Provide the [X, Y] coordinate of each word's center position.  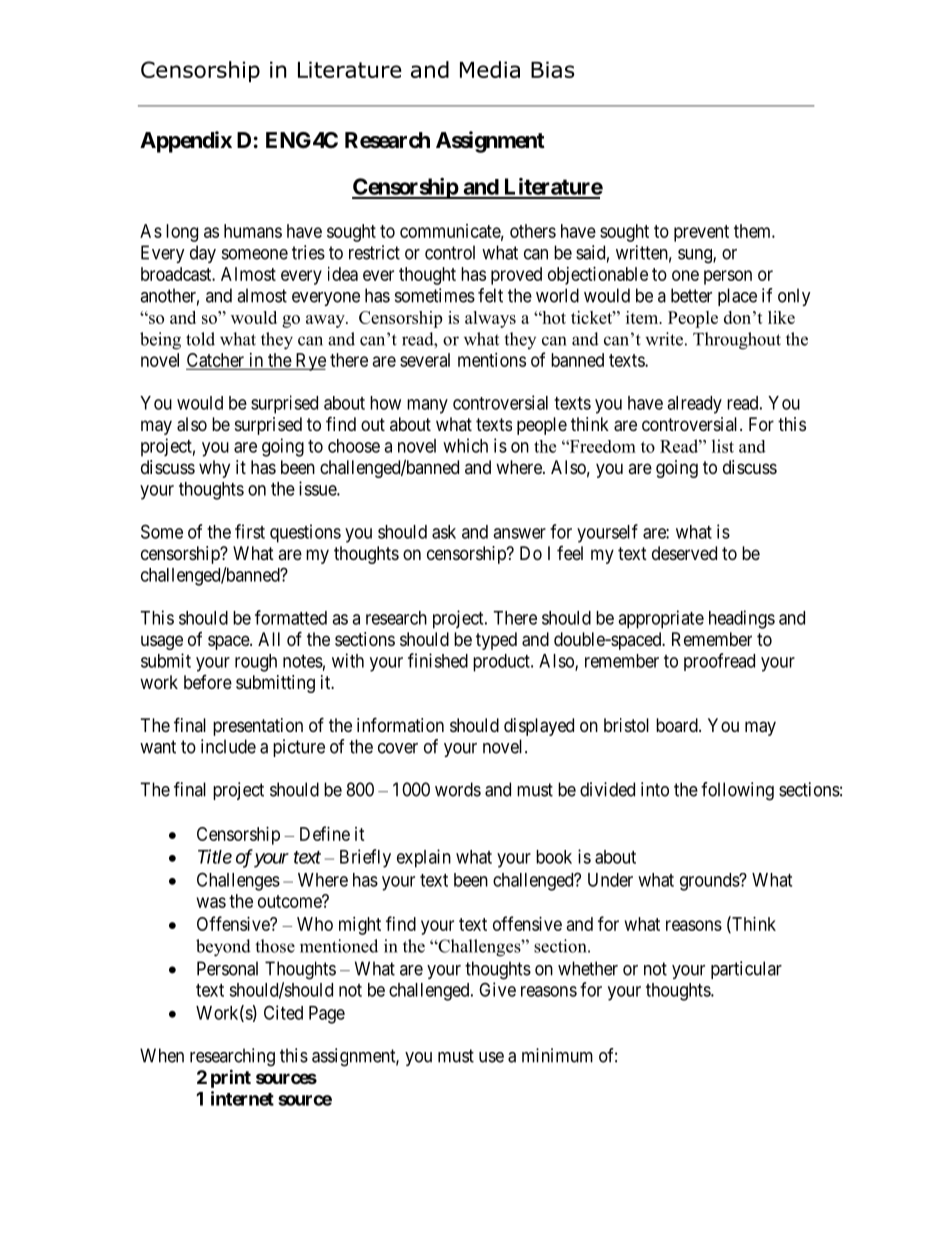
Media [490, 69]
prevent [701, 233]
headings [742, 619]
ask [444, 532]
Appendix [186, 142]
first [250, 531]
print [231, 1078]
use [491, 1057]
